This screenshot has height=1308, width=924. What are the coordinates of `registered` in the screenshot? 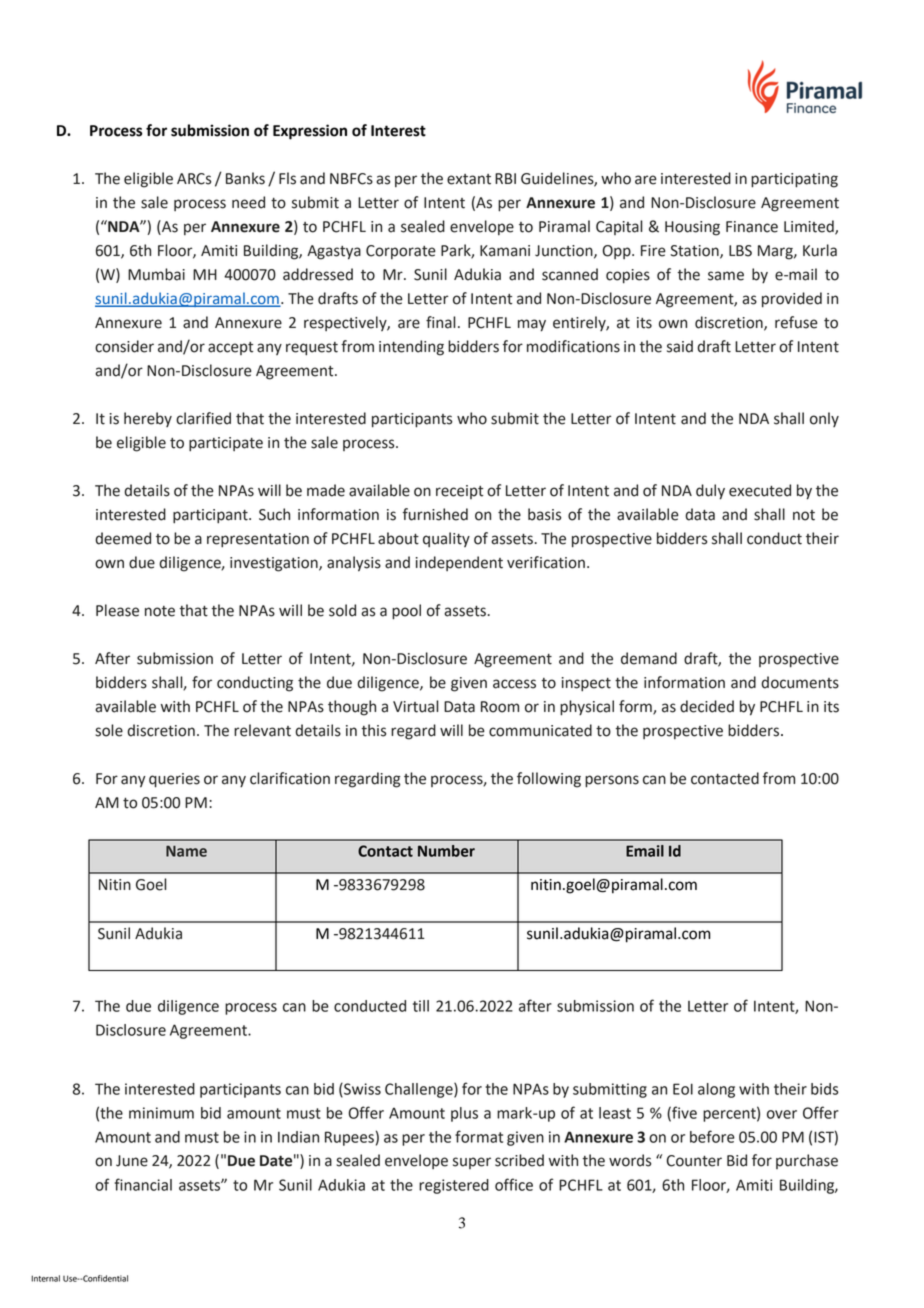 It's located at (454, 1186).
